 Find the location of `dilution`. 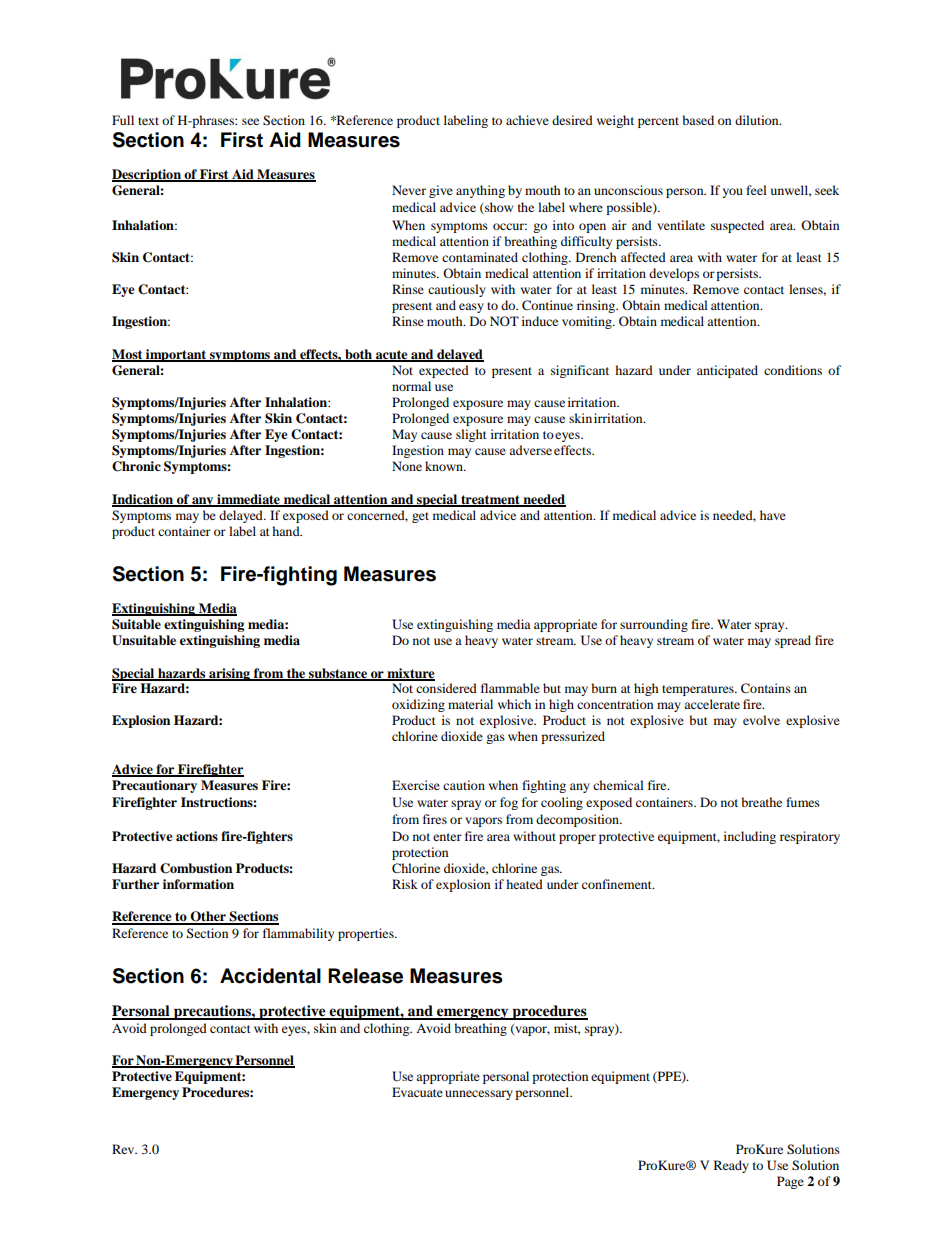

dilution is located at coordinates (758, 120).
